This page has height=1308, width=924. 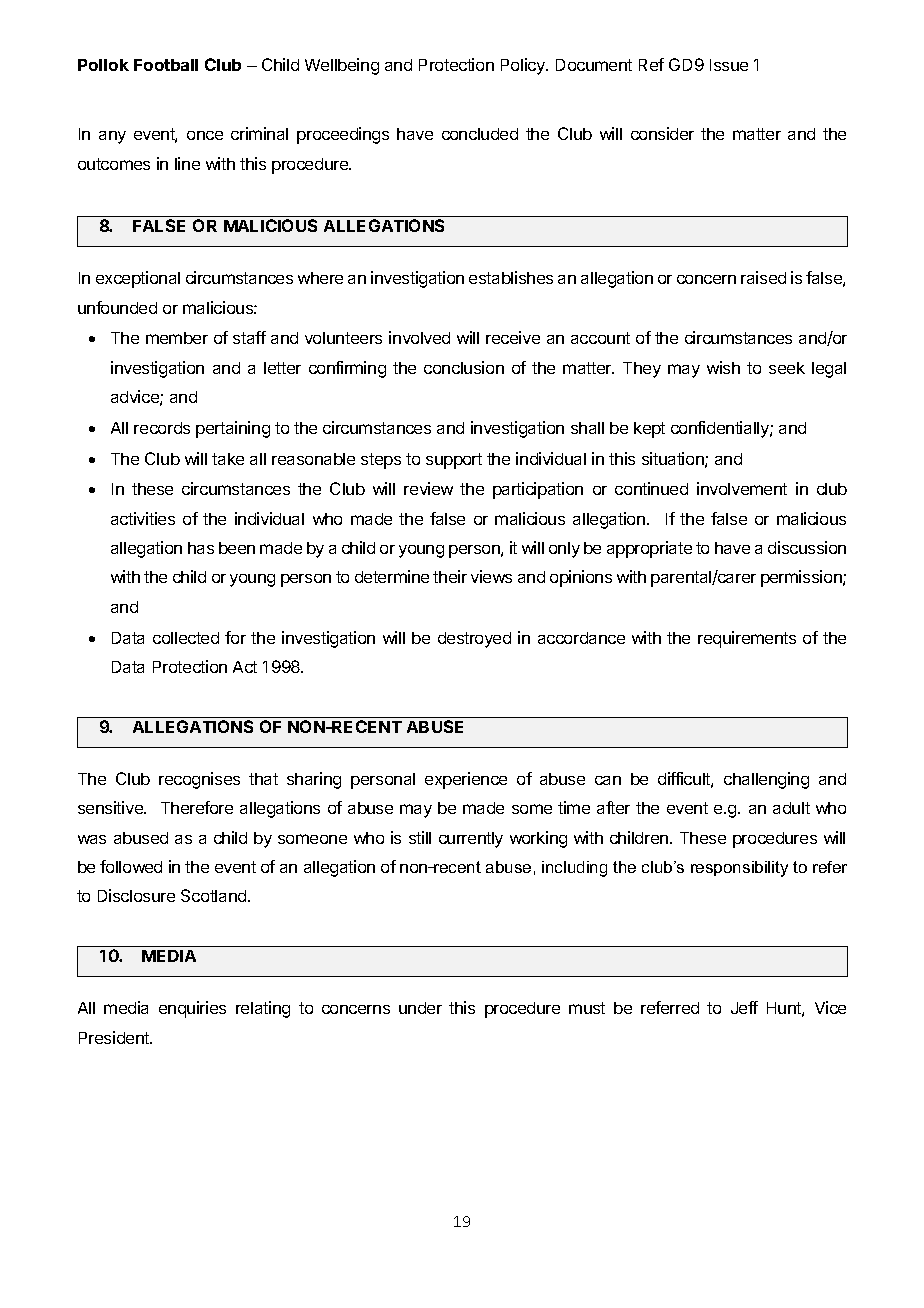 What do you see at coordinates (192, 1009) in the page?
I see `enquiries` at bounding box center [192, 1009].
